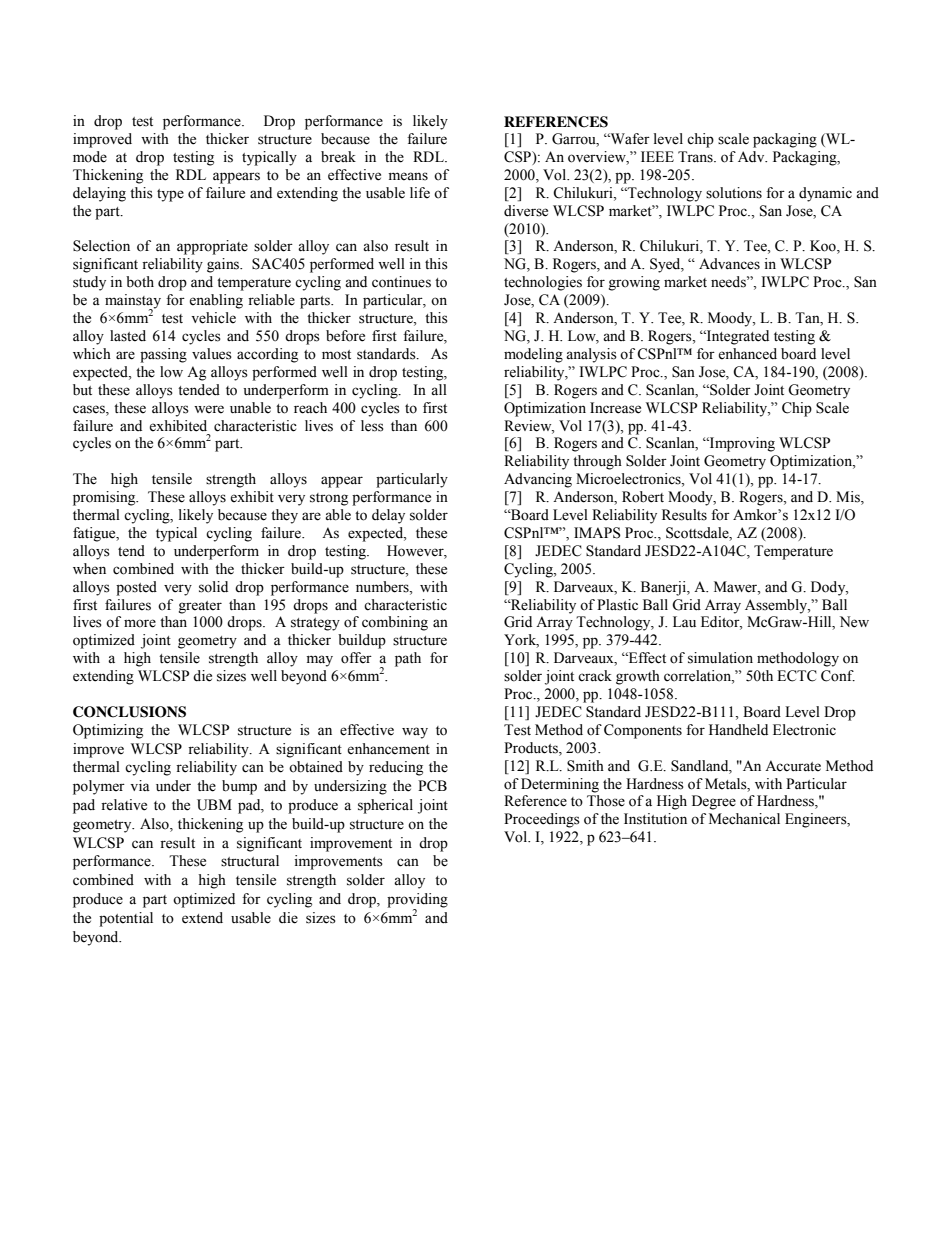 This screenshot has width=952, height=1233. What do you see at coordinates (744, 819) in the screenshot?
I see `Mechanical` at bounding box center [744, 819].
